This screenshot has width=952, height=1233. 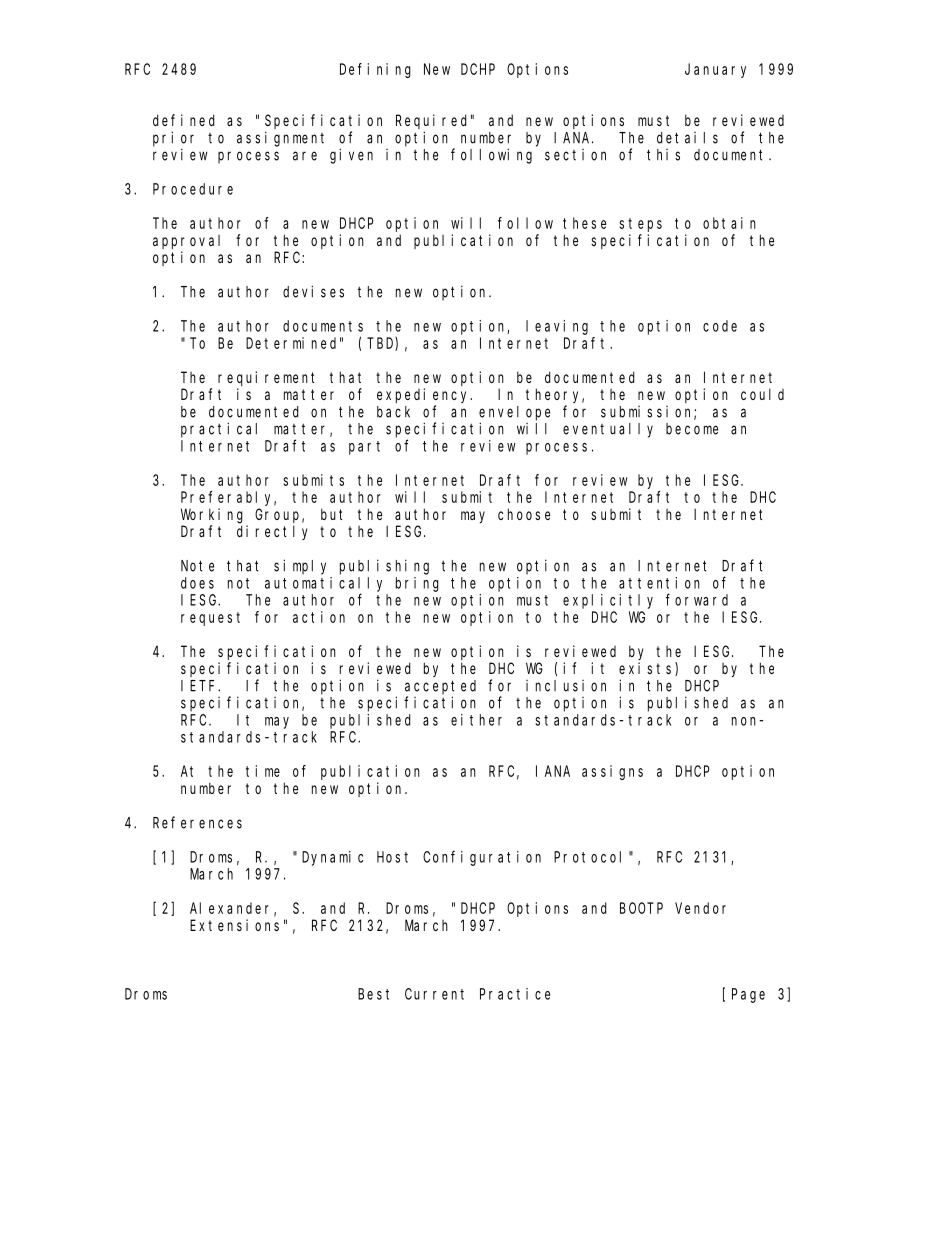 What do you see at coordinates (234, 925) in the screenshot?
I see `Extensions` at bounding box center [234, 925].
